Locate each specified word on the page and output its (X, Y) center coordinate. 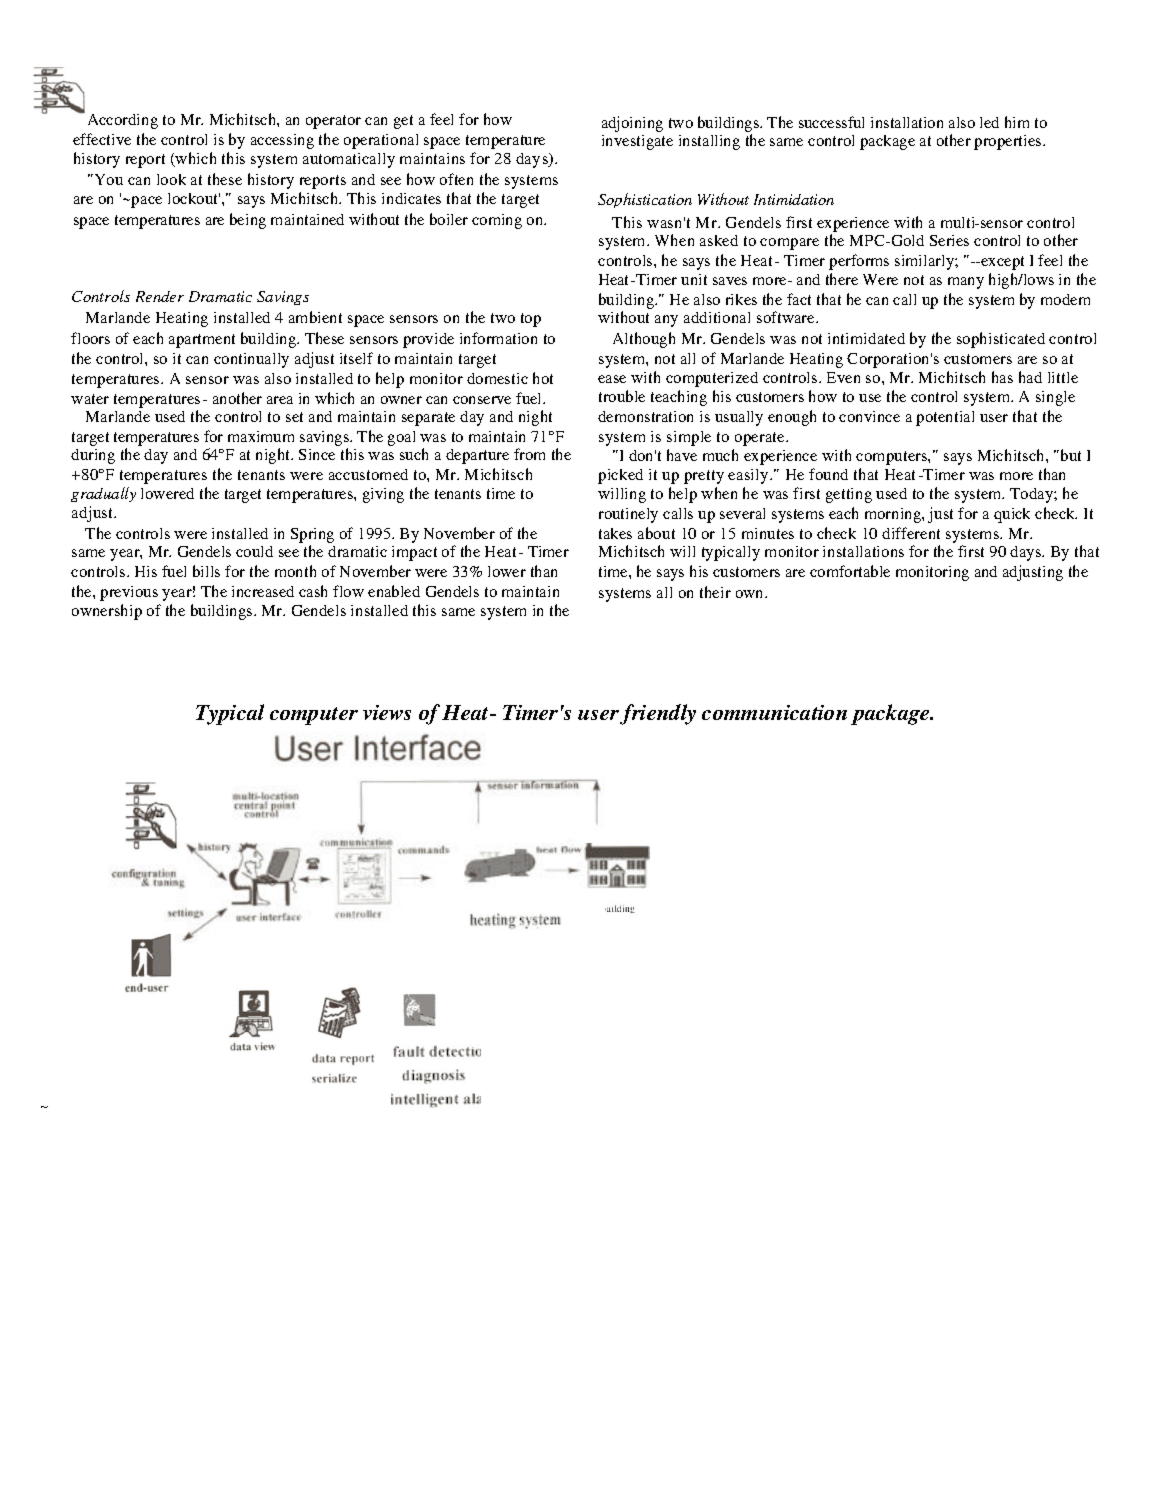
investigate (637, 142)
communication (774, 712)
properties (1009, 142)
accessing (282, 141)
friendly (658, 714)
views (387, 712)
